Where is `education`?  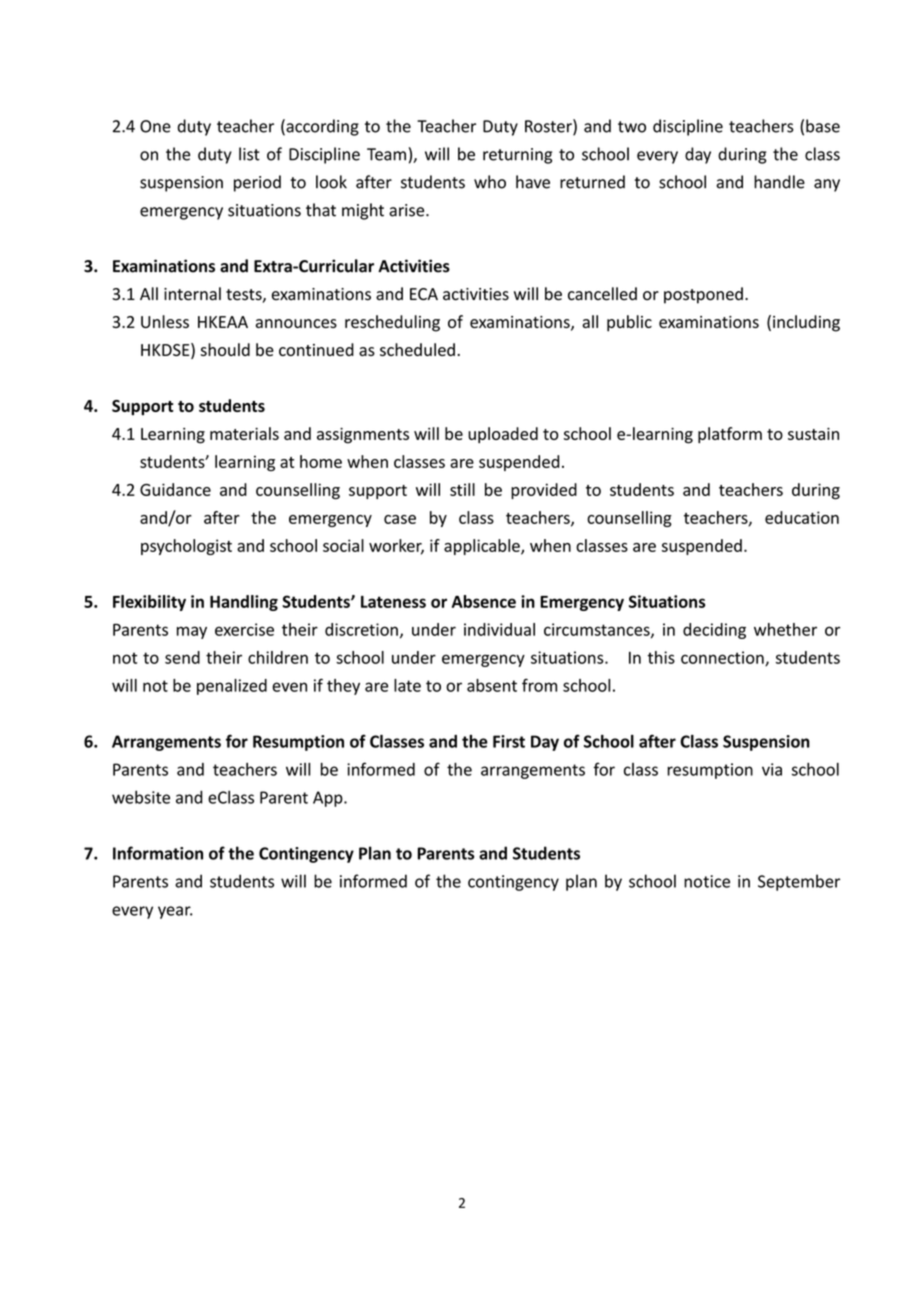
education is located at coordinates (802, 517).
